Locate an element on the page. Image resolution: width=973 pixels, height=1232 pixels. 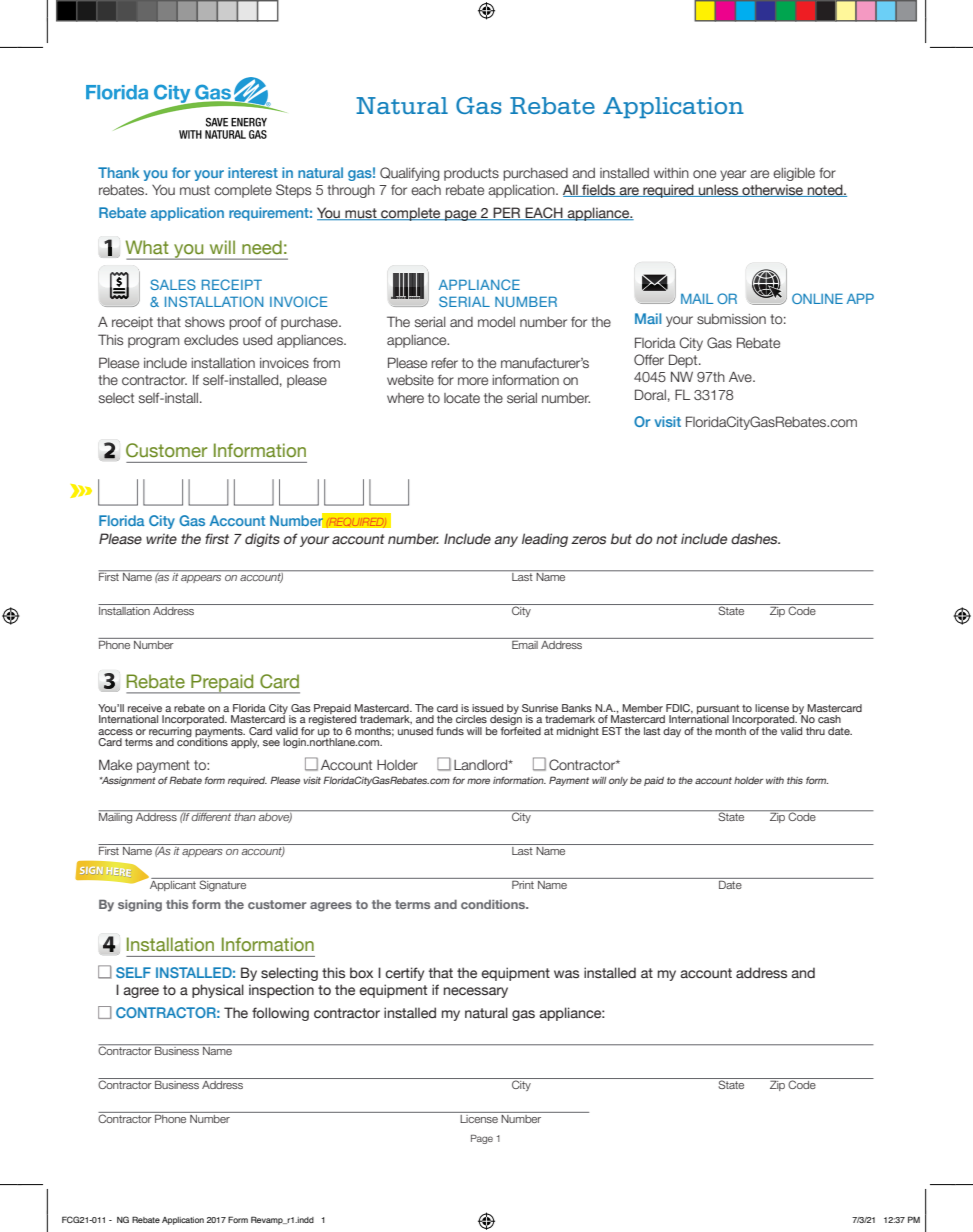
necessary is located at coordinates (476, 992).
